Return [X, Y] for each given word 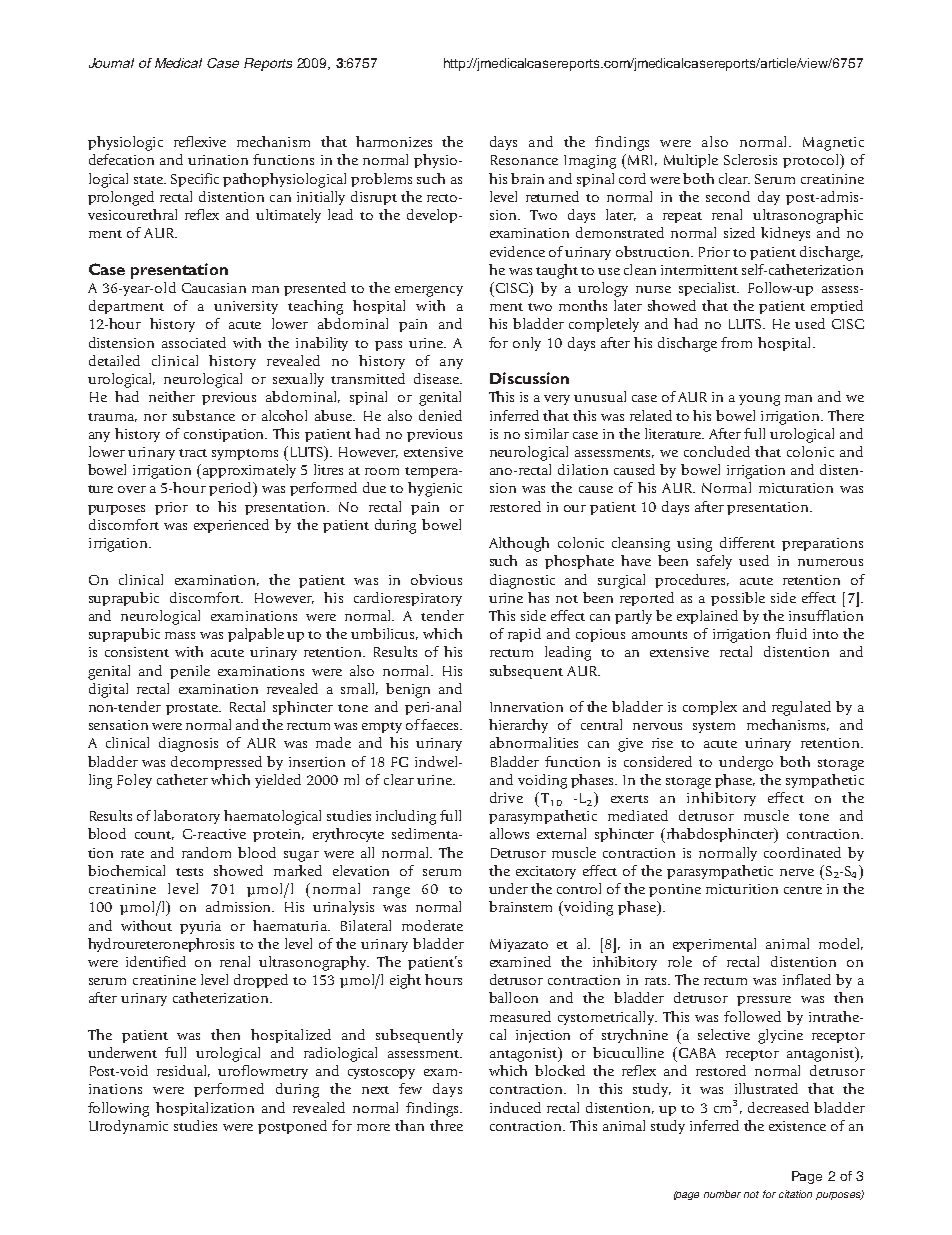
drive [506, 797]
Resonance [524, 160]
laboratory [187, 817]
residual [183, 1071]
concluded [717, 451]
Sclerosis [750, 159]
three [446, 1125]
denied [440, 415]
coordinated [802, 852]
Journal [111, 63]
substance [204, 415]
